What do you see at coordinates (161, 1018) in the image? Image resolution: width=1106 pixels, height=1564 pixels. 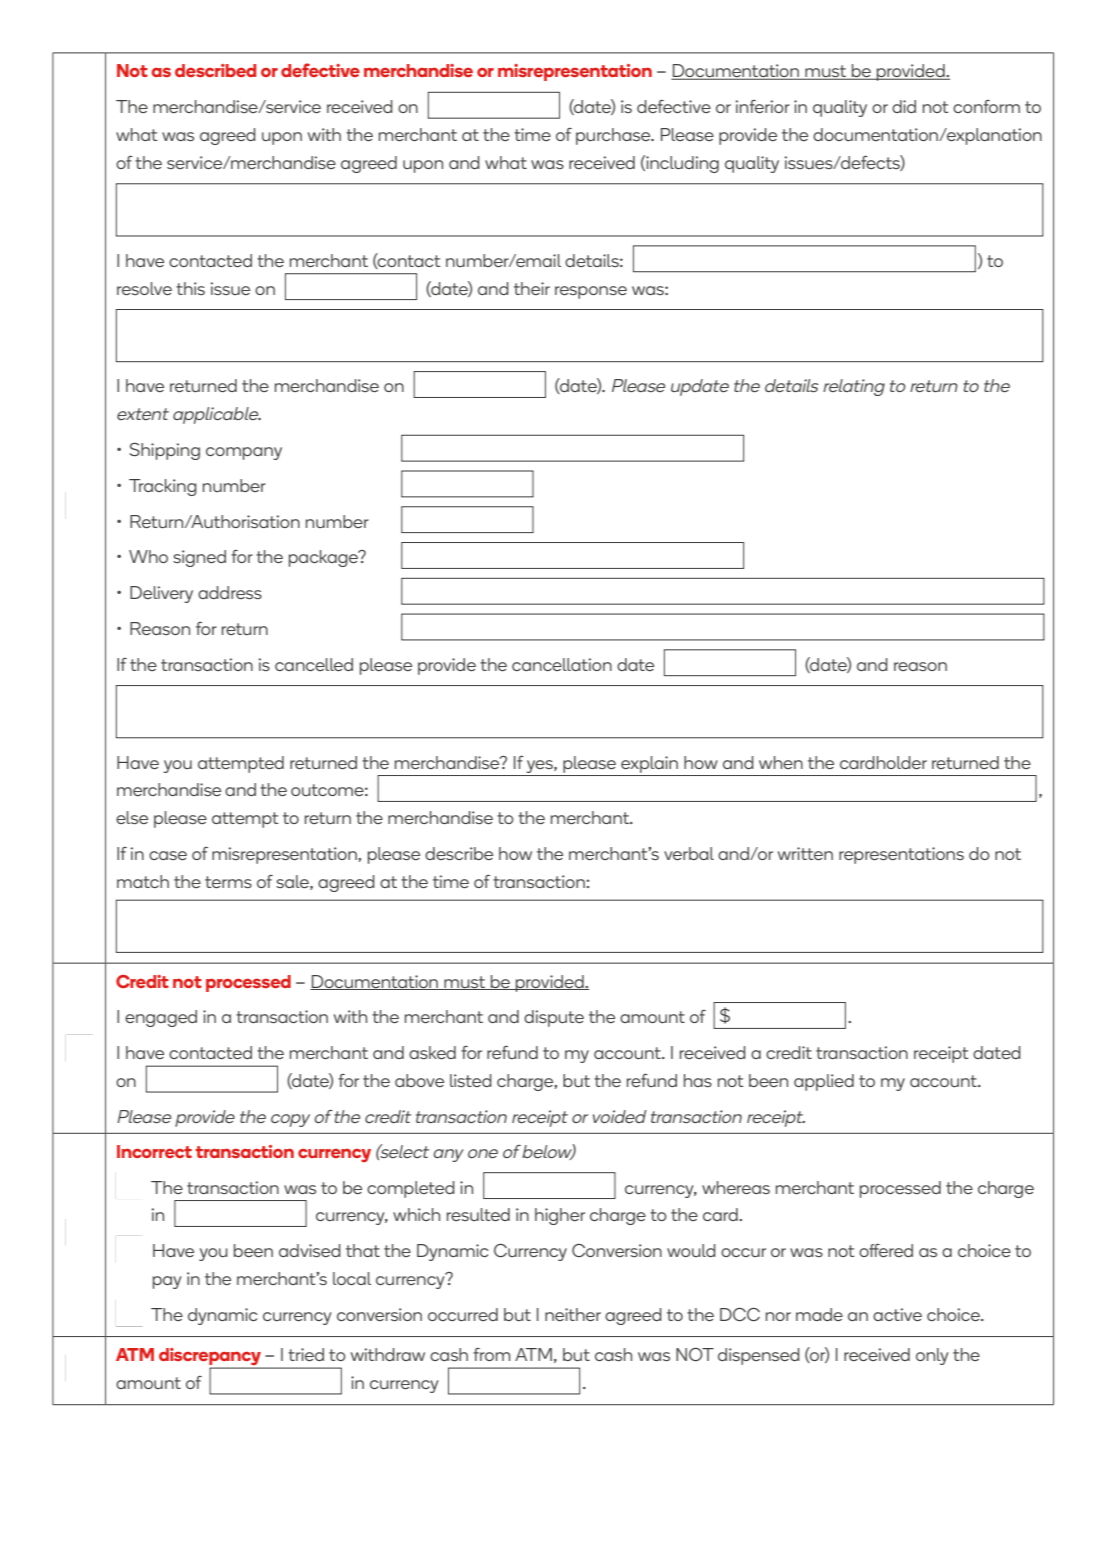 I see `engaged` at bounding box center [161, 1018].
